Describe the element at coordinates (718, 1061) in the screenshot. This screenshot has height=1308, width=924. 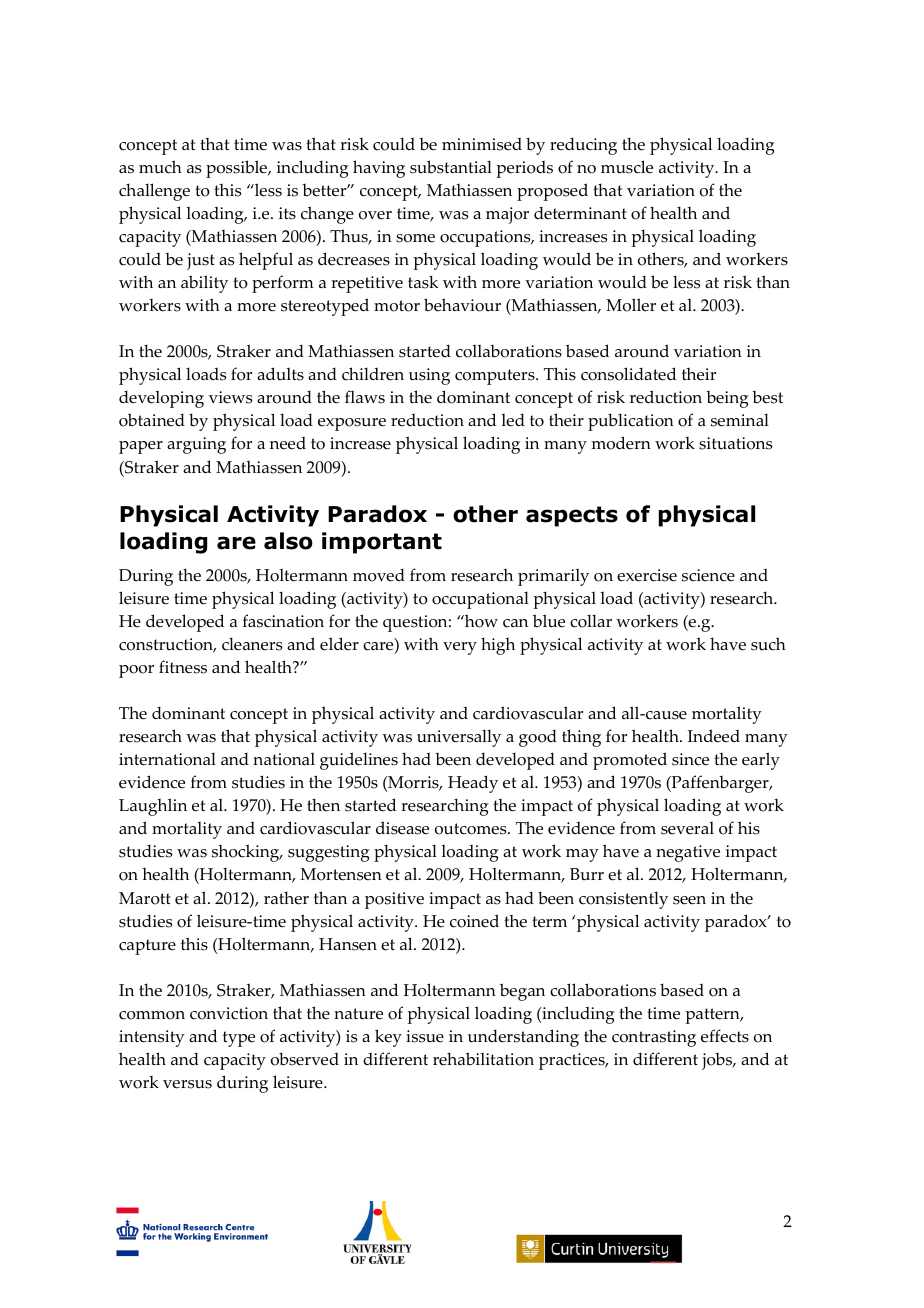
I see `jobs` at that location.
